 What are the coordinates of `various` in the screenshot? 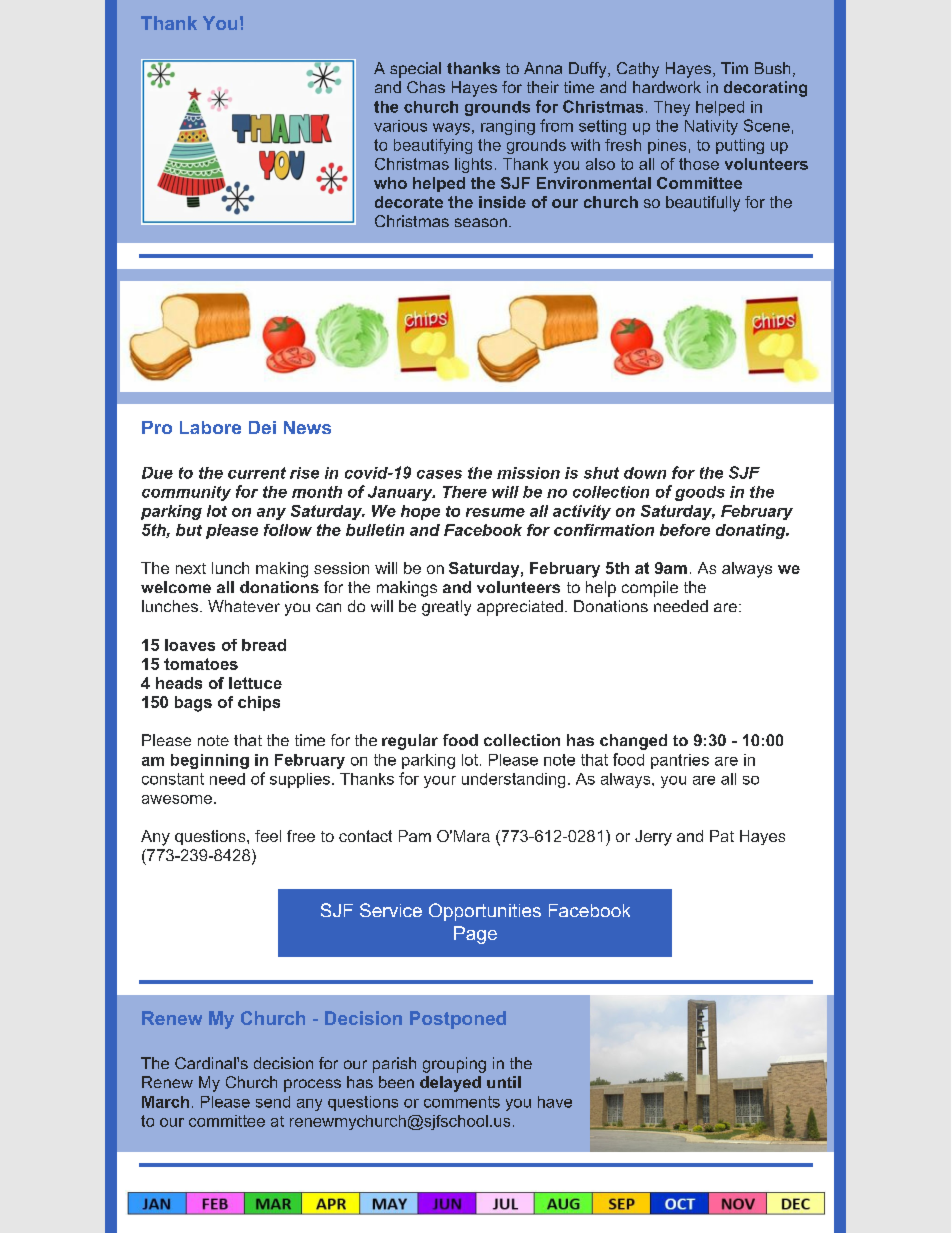 It's located at (400, 126).
